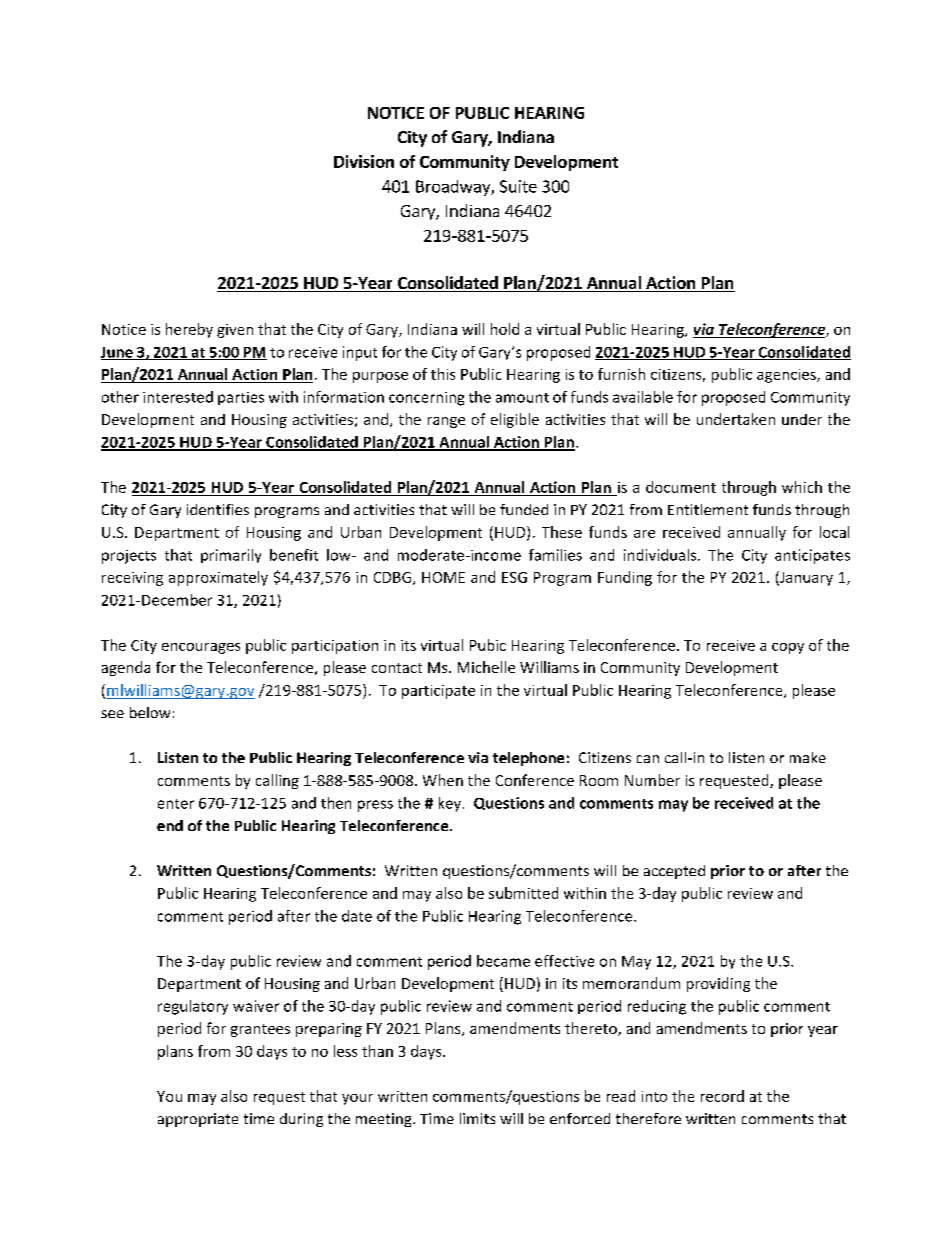 Image resolution: width=952 pixels, height=1233 pixels. Describe the element at coordinates (518, 186) in the screenshot. I see `Suite` at that location.
